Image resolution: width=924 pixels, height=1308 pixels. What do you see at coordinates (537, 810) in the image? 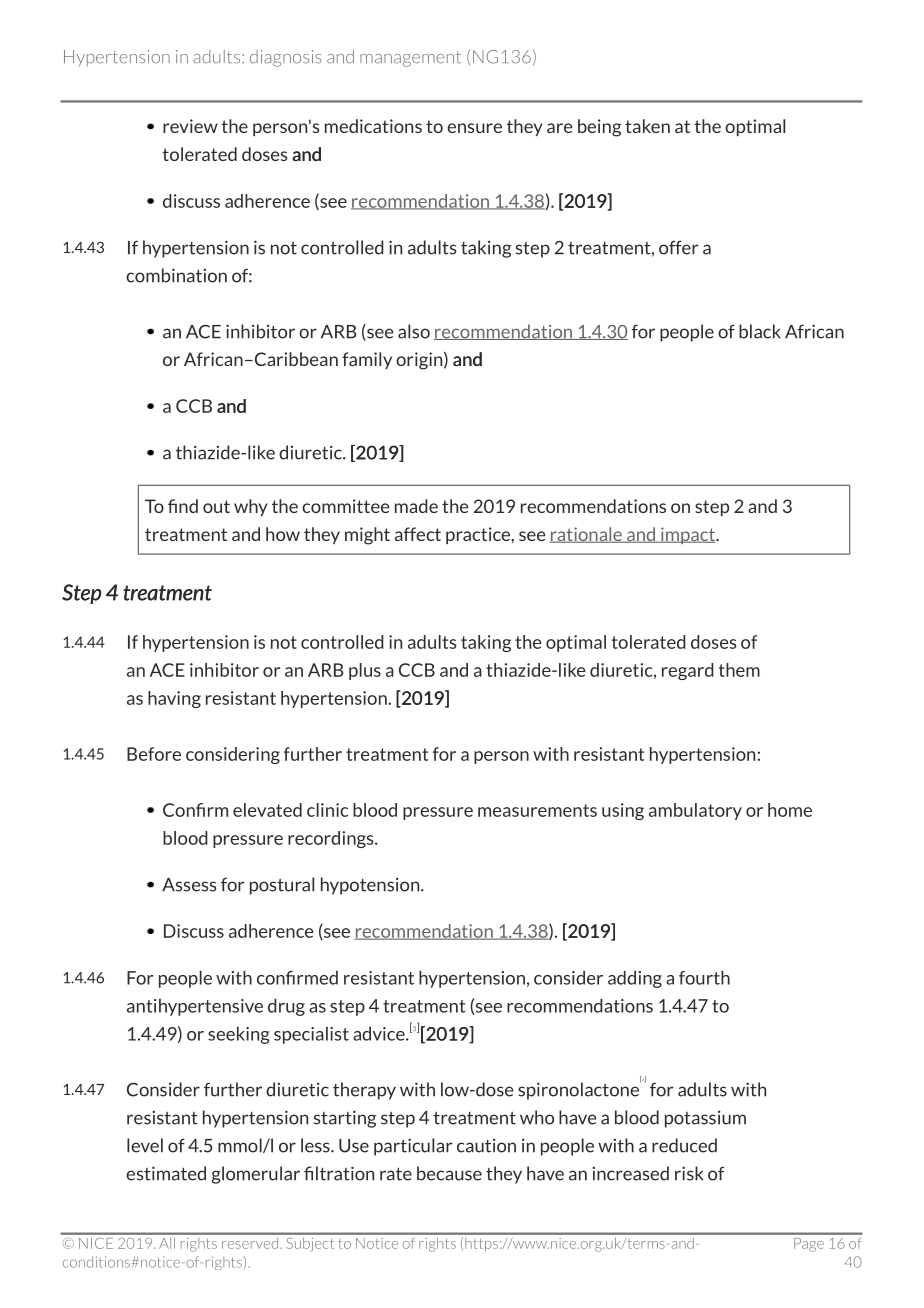
I see `measurements` at bounding box center [537, 810].
